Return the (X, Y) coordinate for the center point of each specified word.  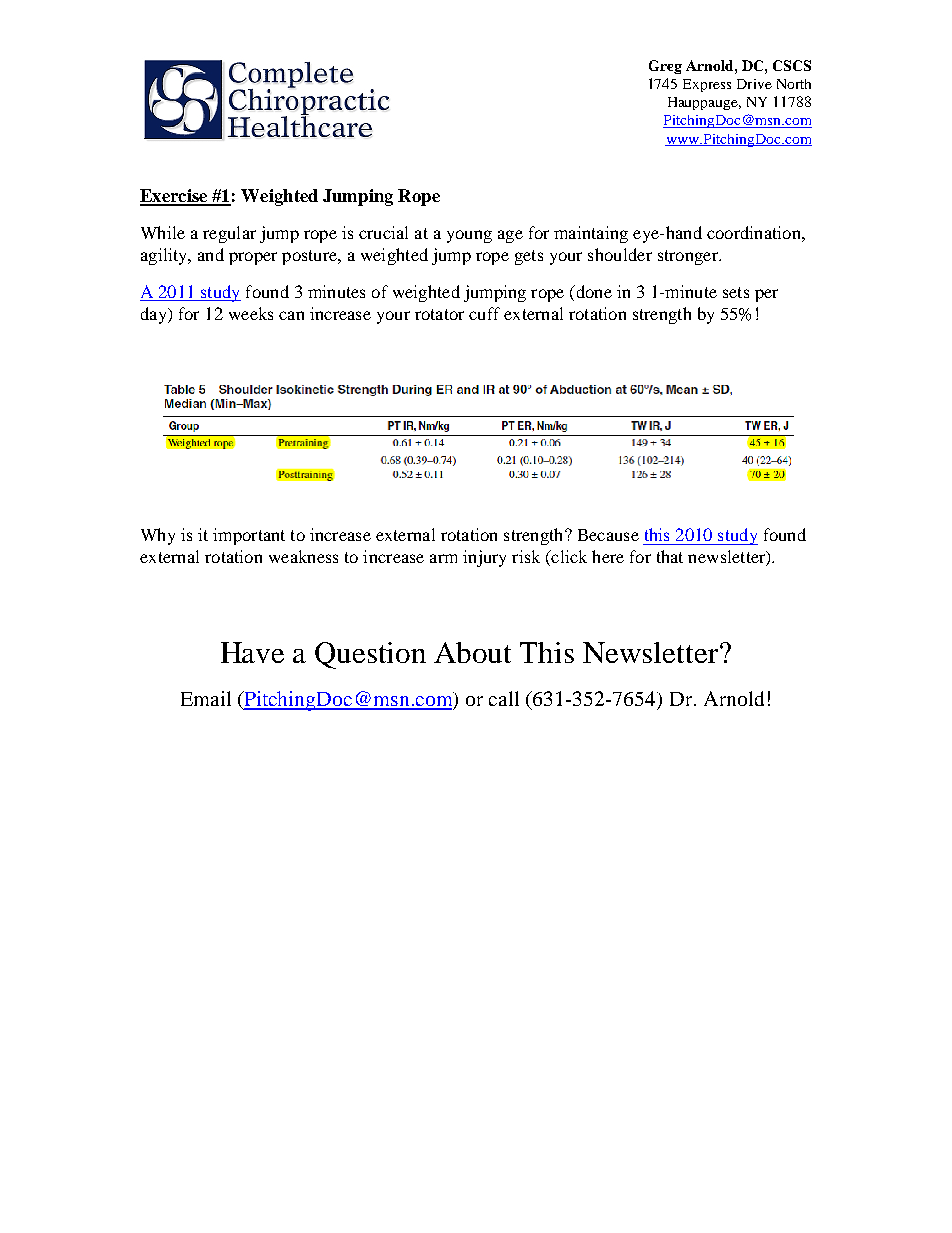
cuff (484, 313)
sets (736, 292)
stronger (689, 257)
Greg (665, 67)
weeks (251, 313)
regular (229, 234)
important (249, 536)
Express (707, 85)
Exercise (175, 197)
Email (206, 698)
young (469, 236)
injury (484, 558)
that (670, 556)
